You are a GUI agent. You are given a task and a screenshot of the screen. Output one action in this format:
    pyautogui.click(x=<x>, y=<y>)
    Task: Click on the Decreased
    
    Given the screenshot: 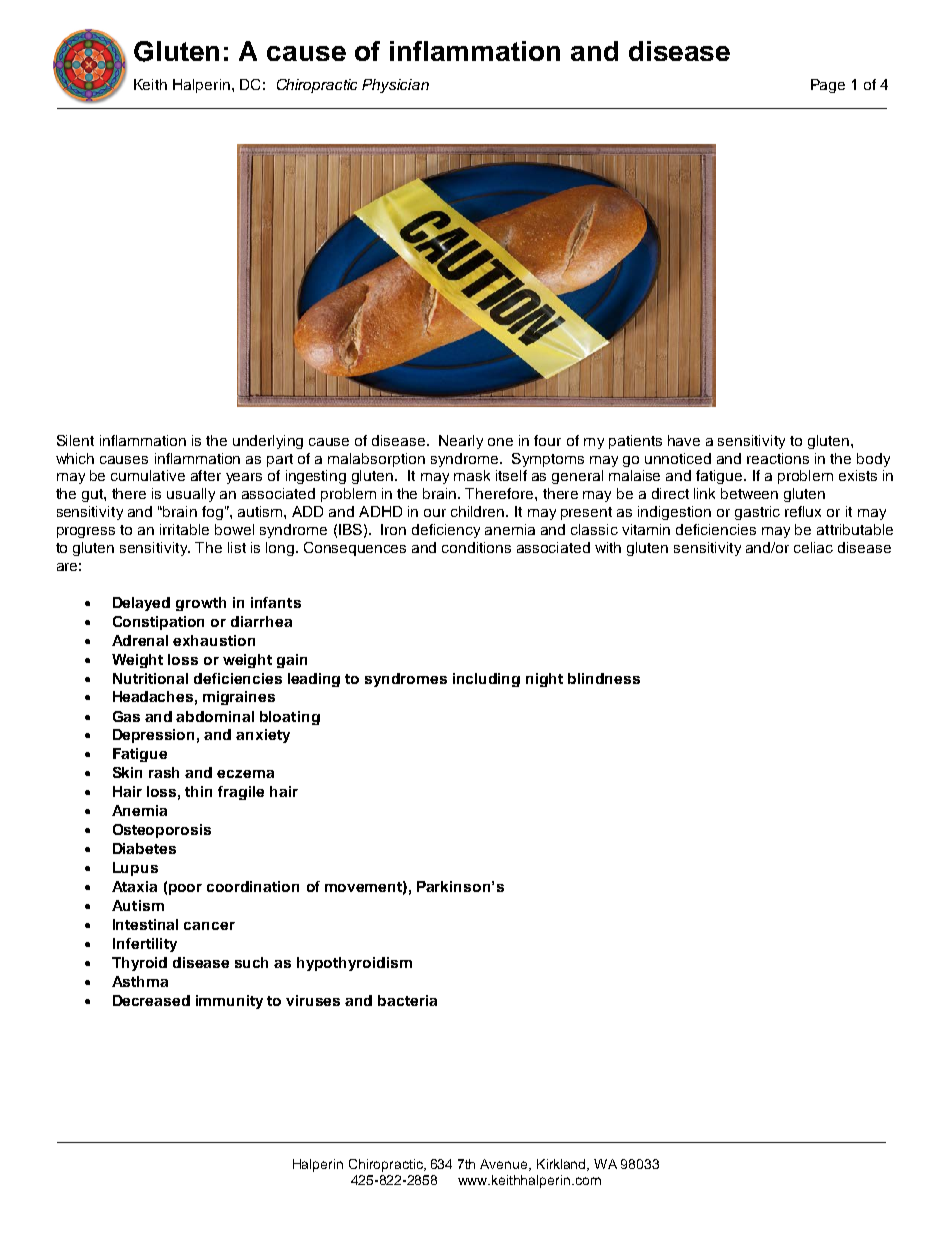 What is the action you would take?
    pyautogui.click(x=151, y=1000)
